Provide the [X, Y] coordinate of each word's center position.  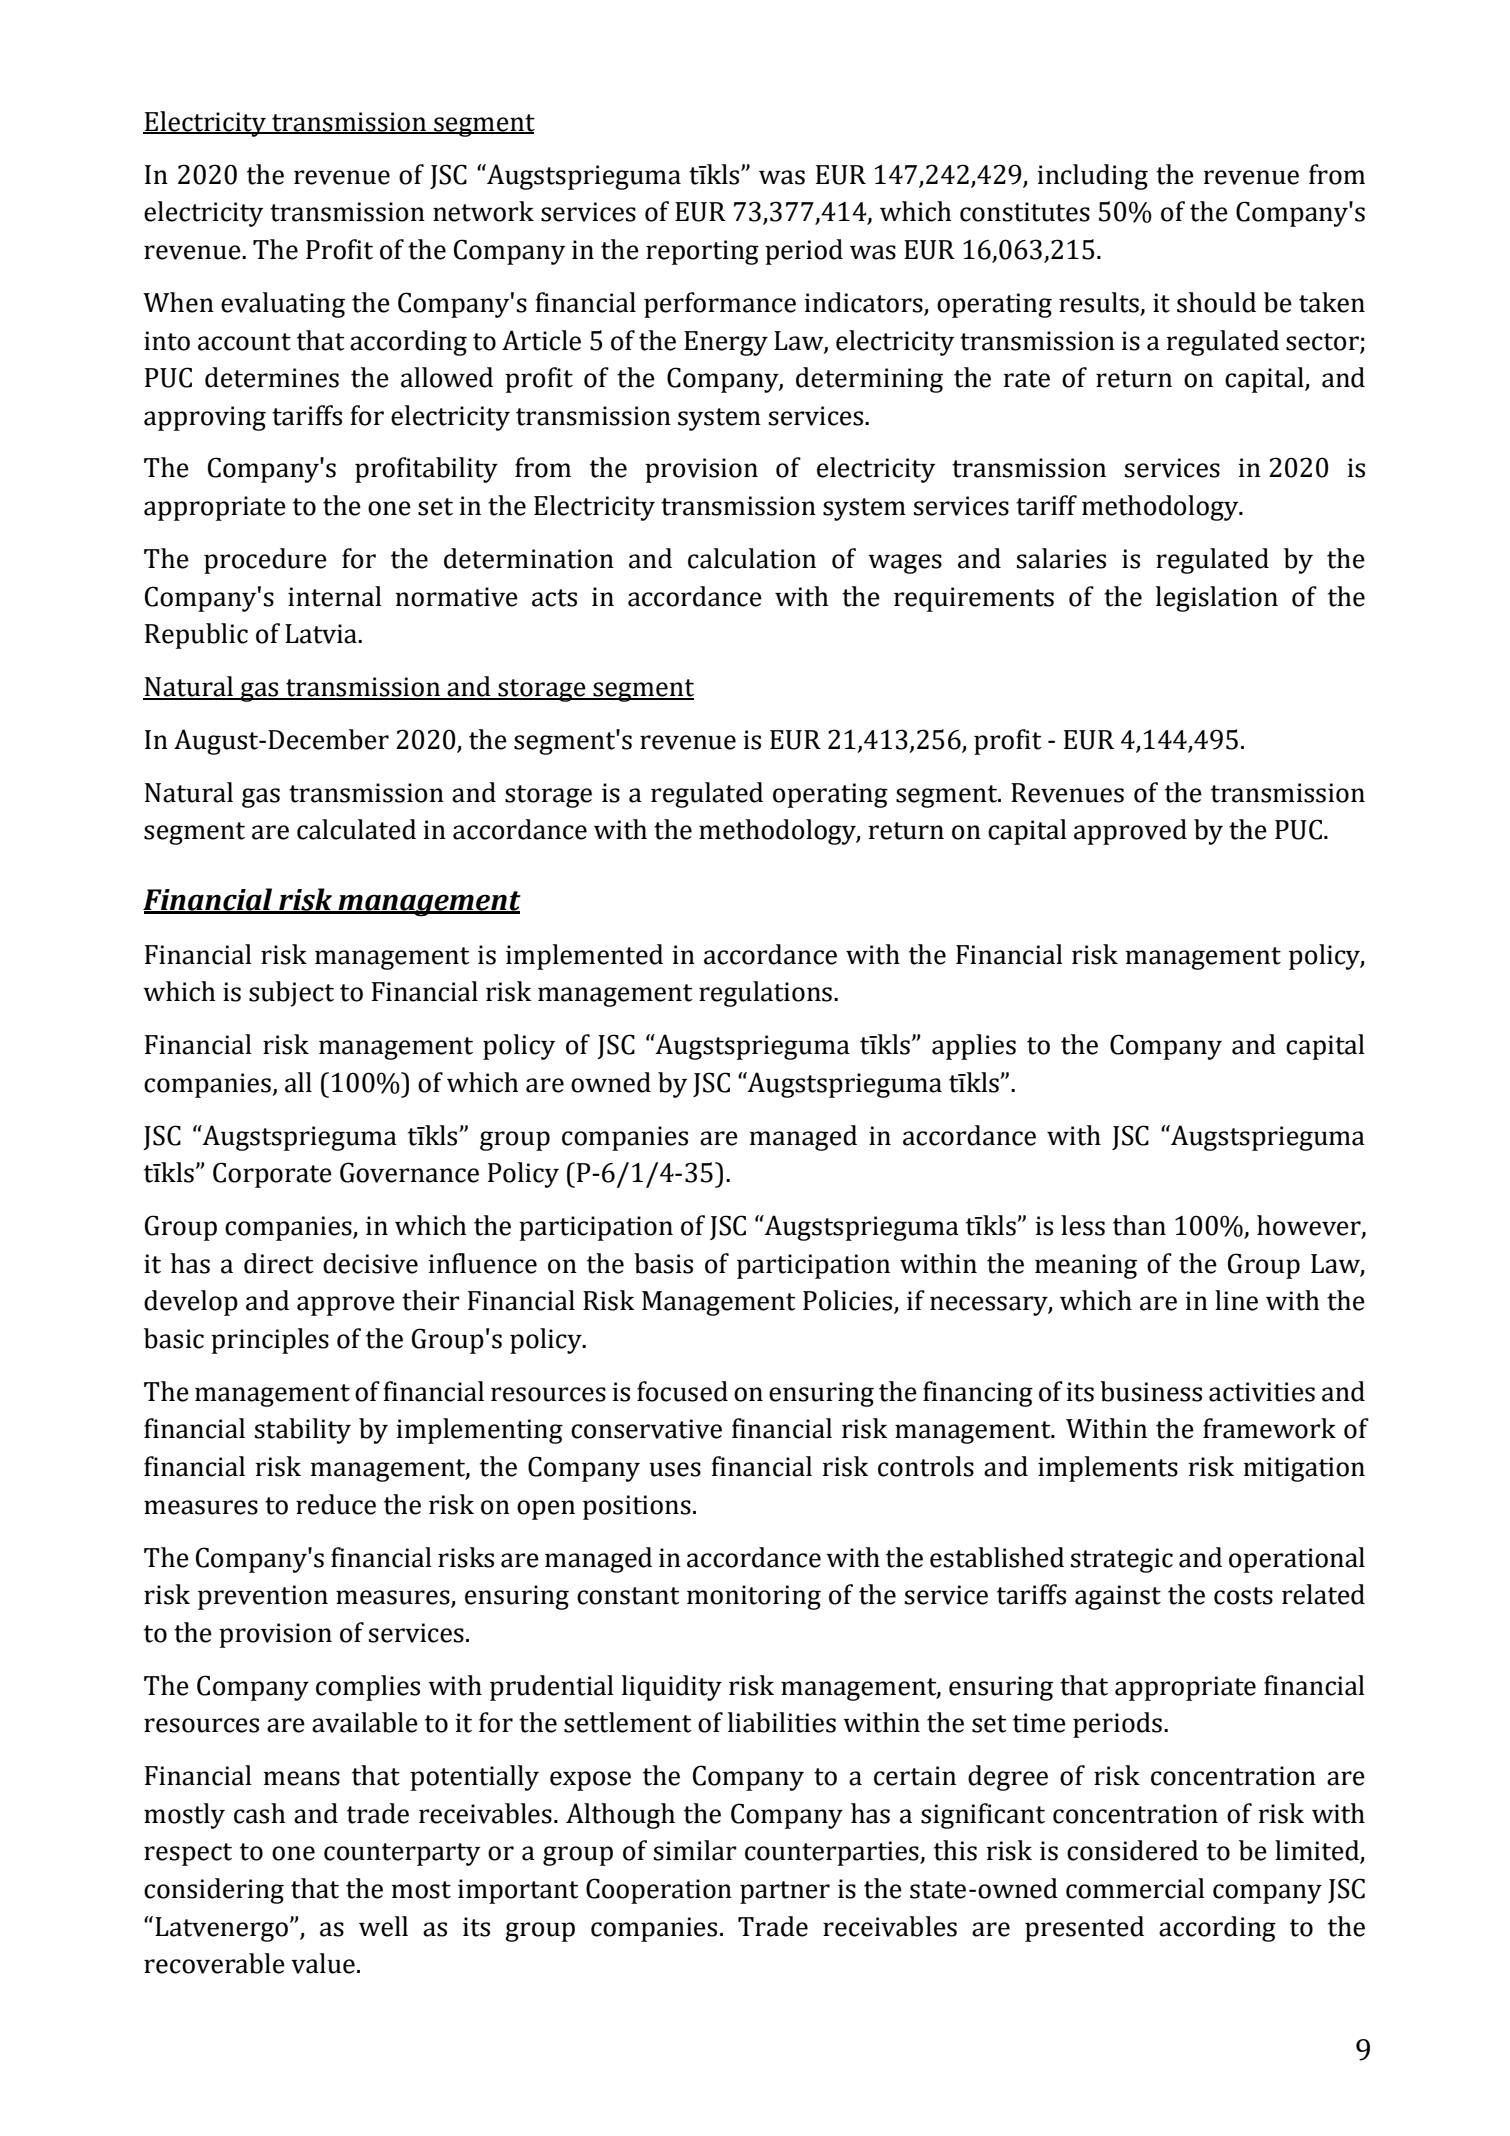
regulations [765, 994]
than [1139, 1225]
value [323, 1963]
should [1216, 302]
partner [785, 1892]
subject [291, 994]
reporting [702, 252]
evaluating [283, 305]
